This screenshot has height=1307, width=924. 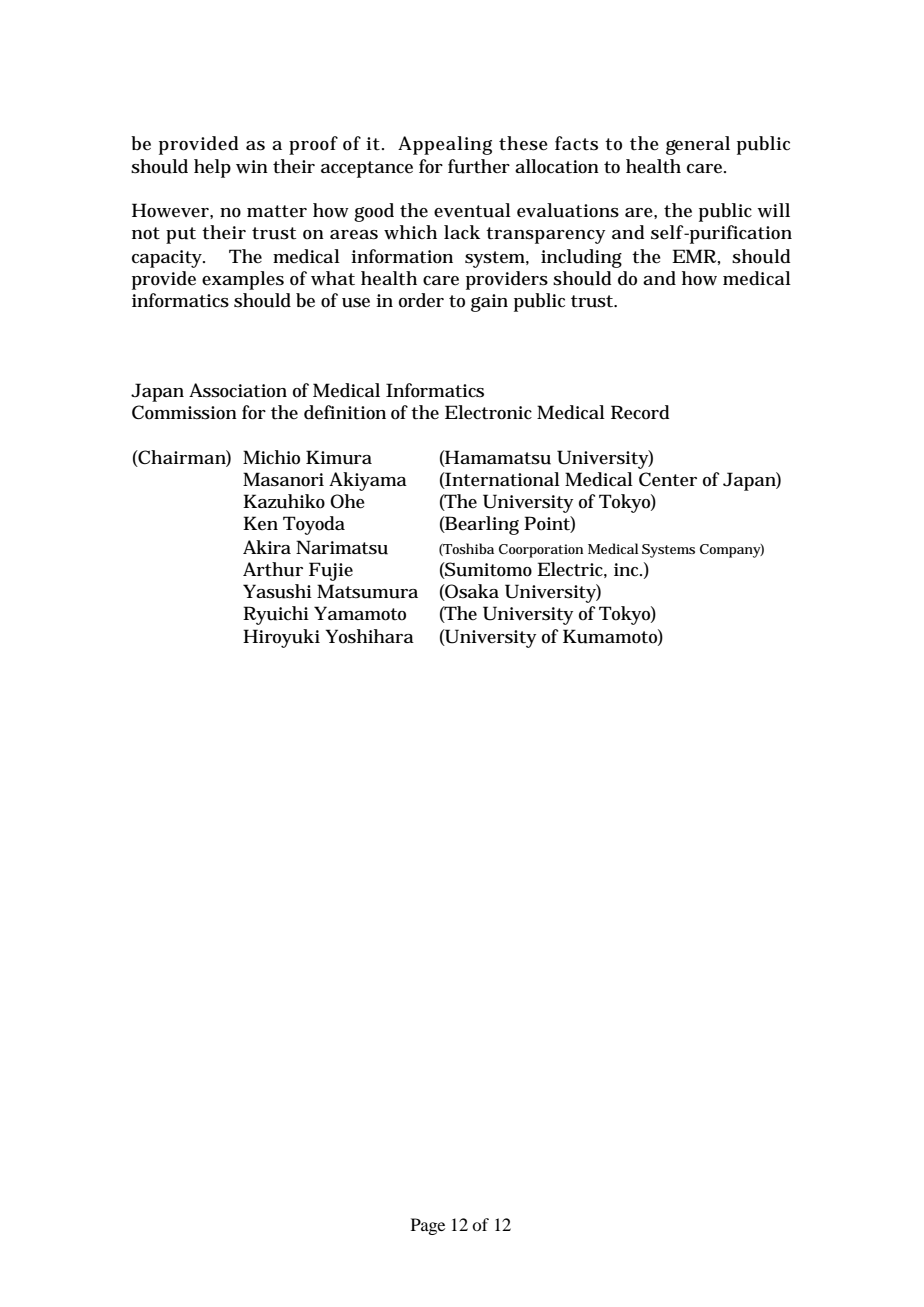 What do you see at coordinates (360, 613) in the screenshot?
I see `Yamamoto` at bounding box center [360, 613].
